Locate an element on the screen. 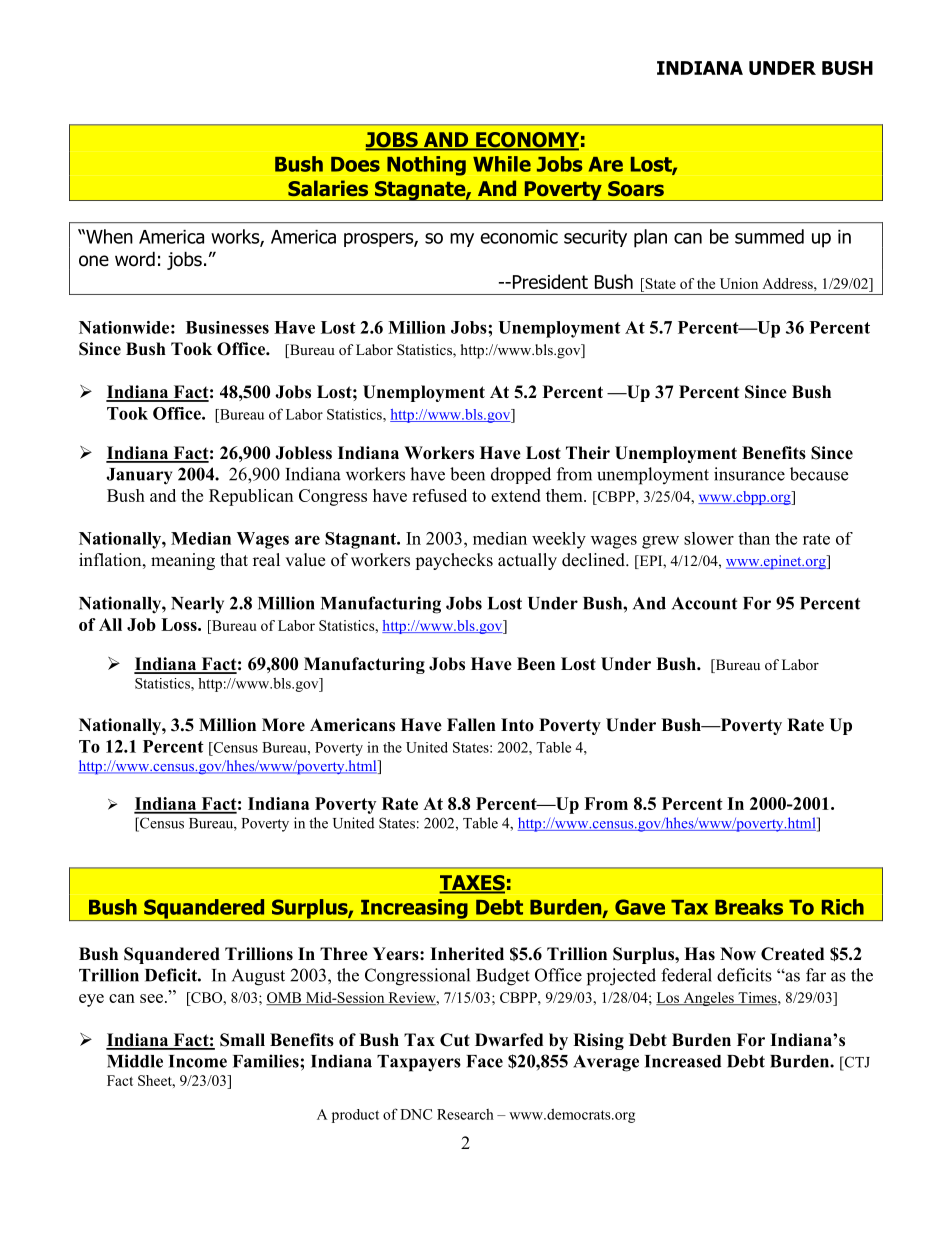 This screenshot has width=952, height=1233. Breaks is located at coordinates (749, 907).
